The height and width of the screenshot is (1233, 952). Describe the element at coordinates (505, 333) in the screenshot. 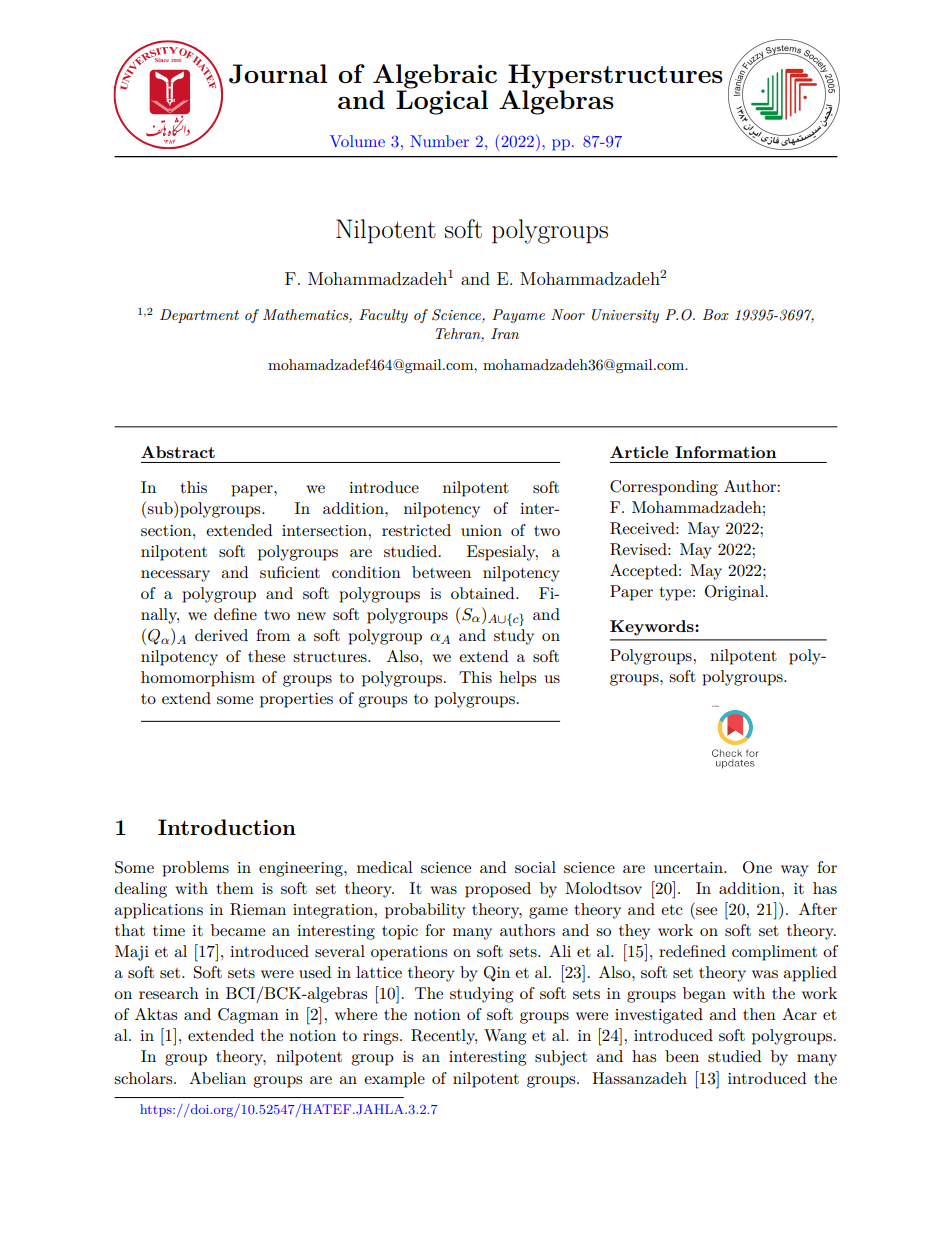

I see `Iran` at that location.
